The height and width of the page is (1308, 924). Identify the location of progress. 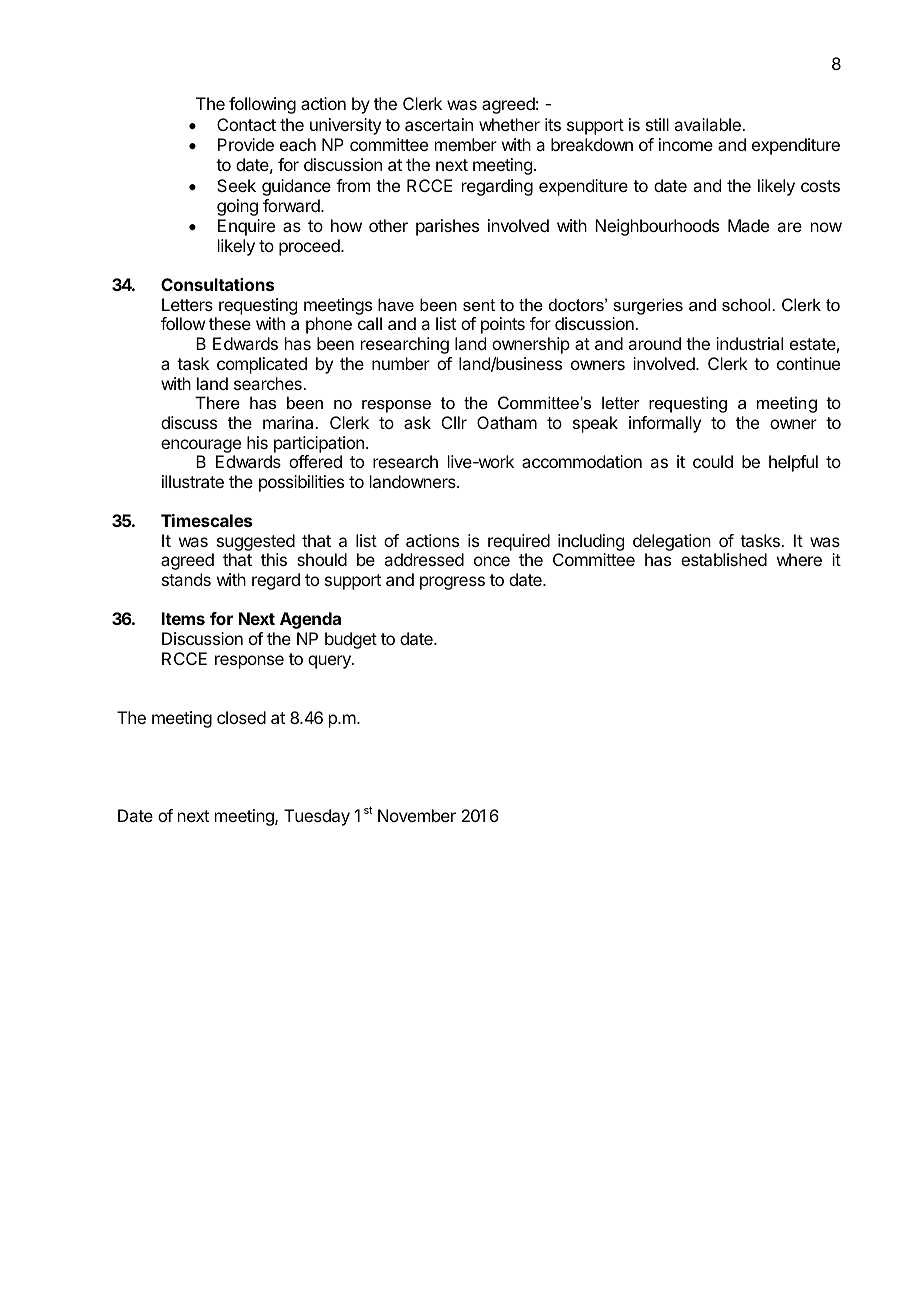
(452, 583).
